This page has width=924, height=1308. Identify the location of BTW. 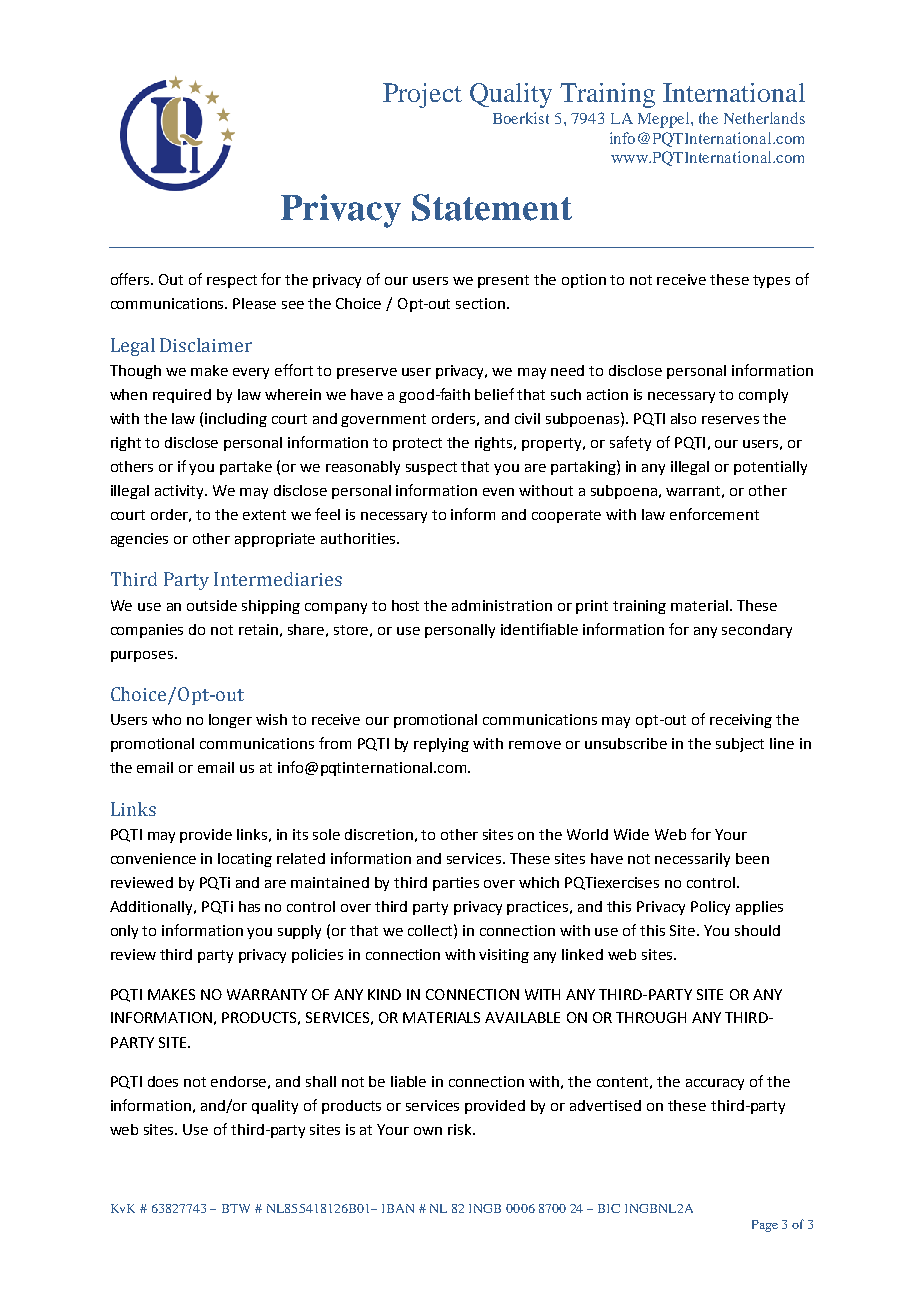
(236, 1208).
